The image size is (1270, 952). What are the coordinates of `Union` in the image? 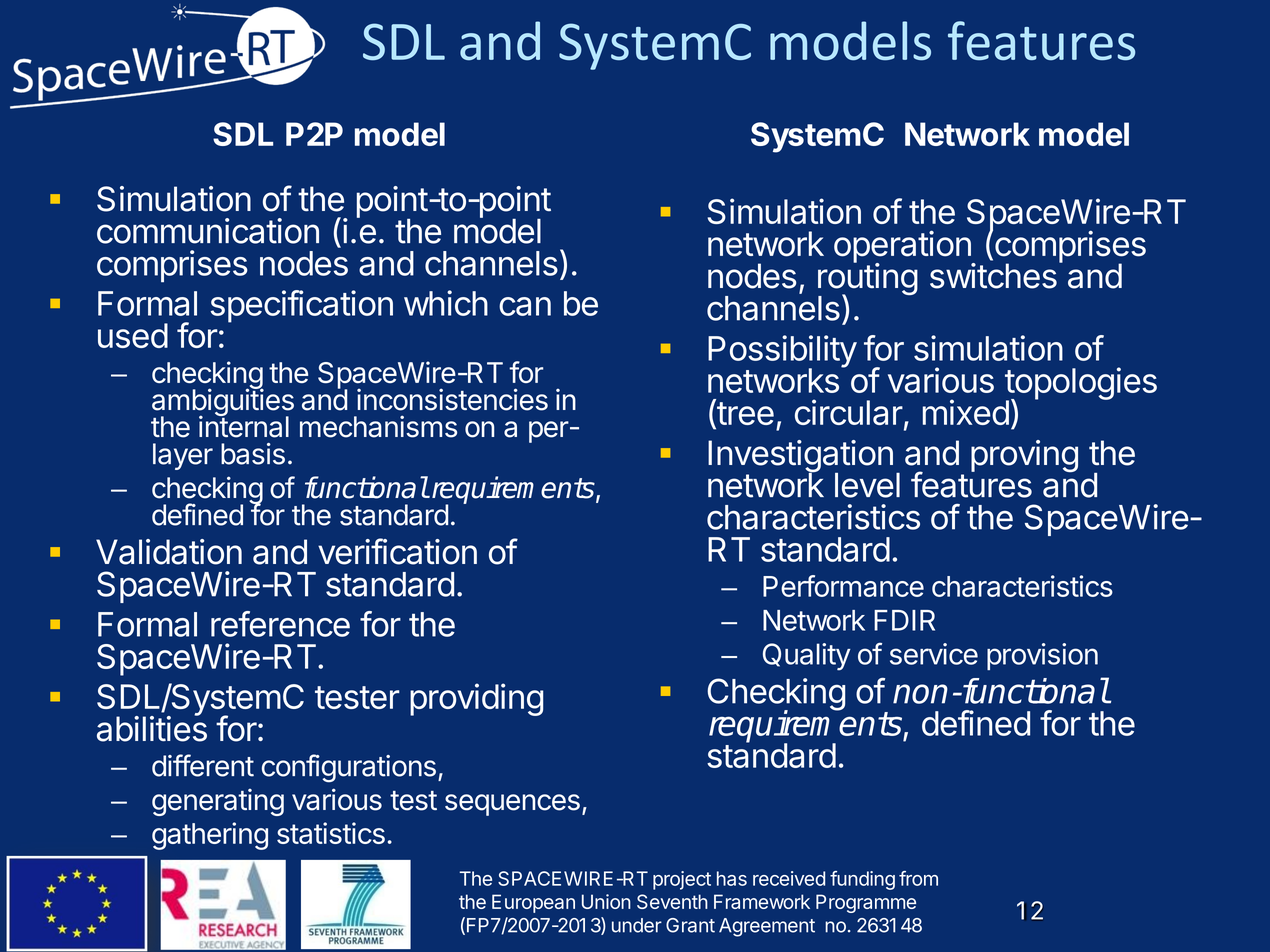 It's located at (606, 901).
